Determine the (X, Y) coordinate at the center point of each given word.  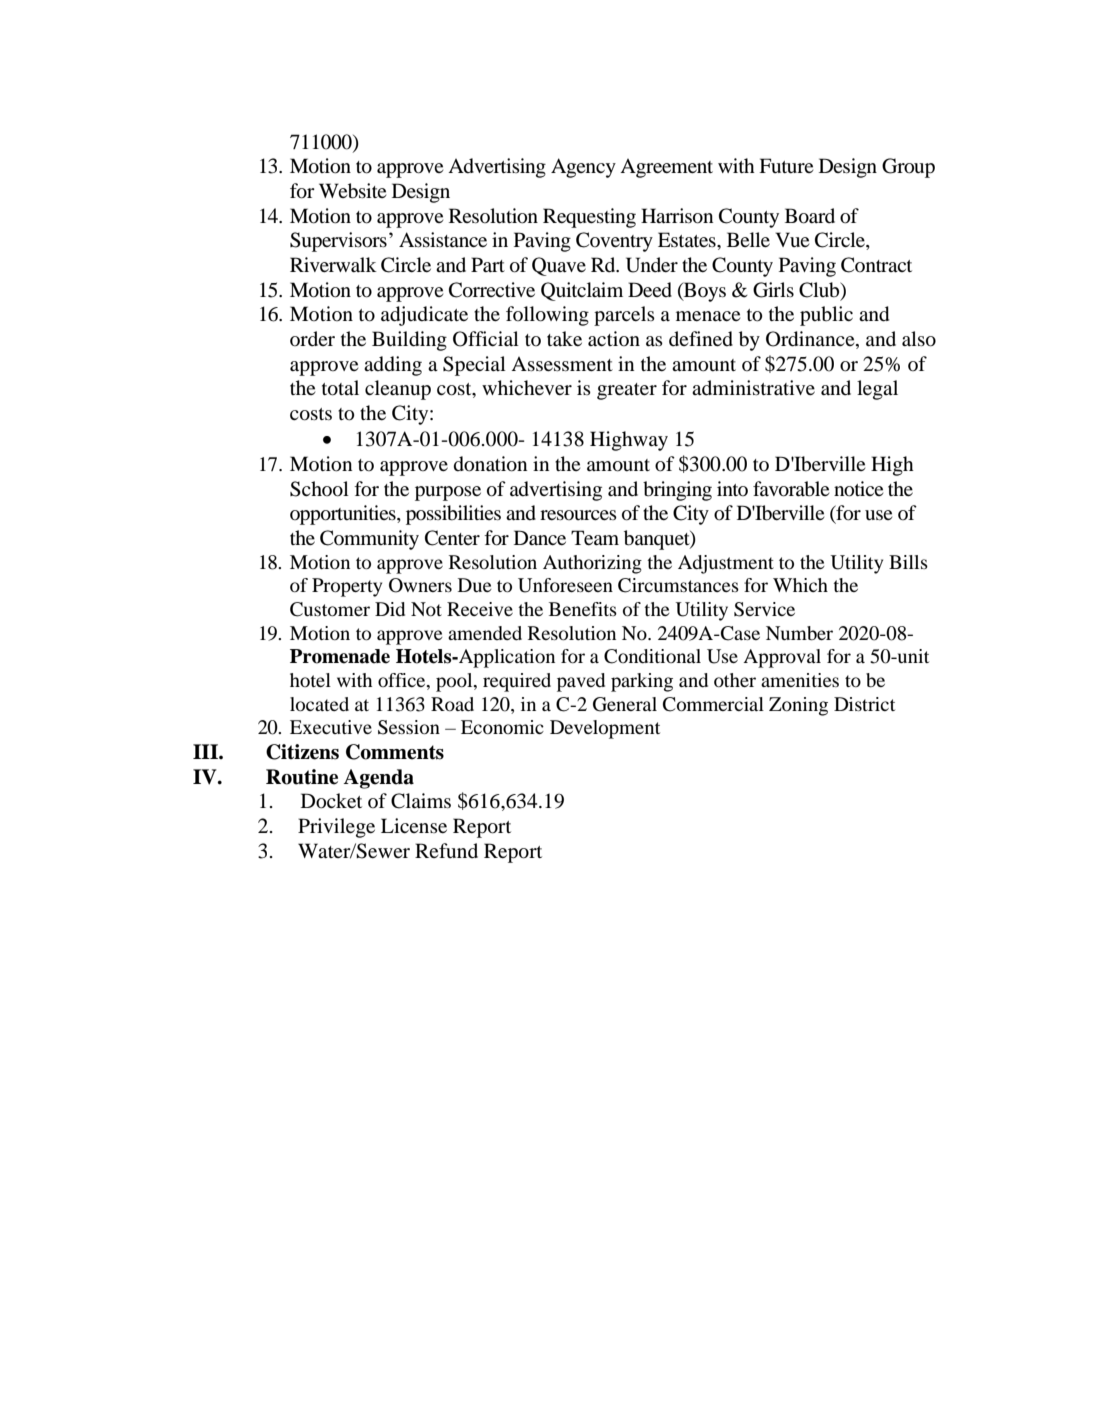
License (414, 825)
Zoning (798, 706)
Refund (446, 850)
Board (810, 216)
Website (352, 191)
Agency (583, 168)
